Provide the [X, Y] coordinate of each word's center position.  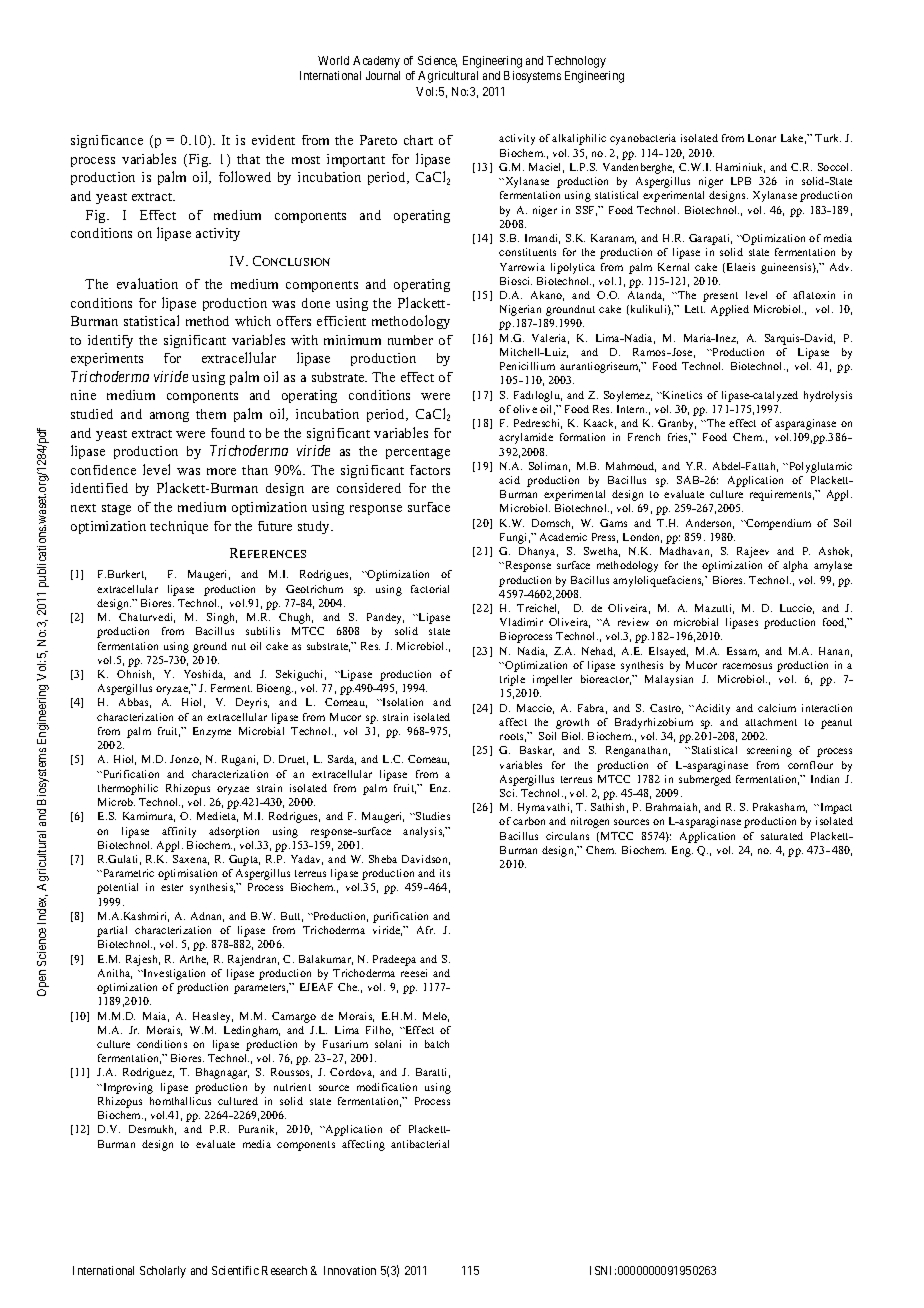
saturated [782, 836]
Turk [828, 138]
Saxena [191, 860]
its [445, 873]
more [221, 471]
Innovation [350, 1270]
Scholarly [163, 1272]
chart [418, 140]
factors [430, 470]
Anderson [710, 524]
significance [107, 141]
